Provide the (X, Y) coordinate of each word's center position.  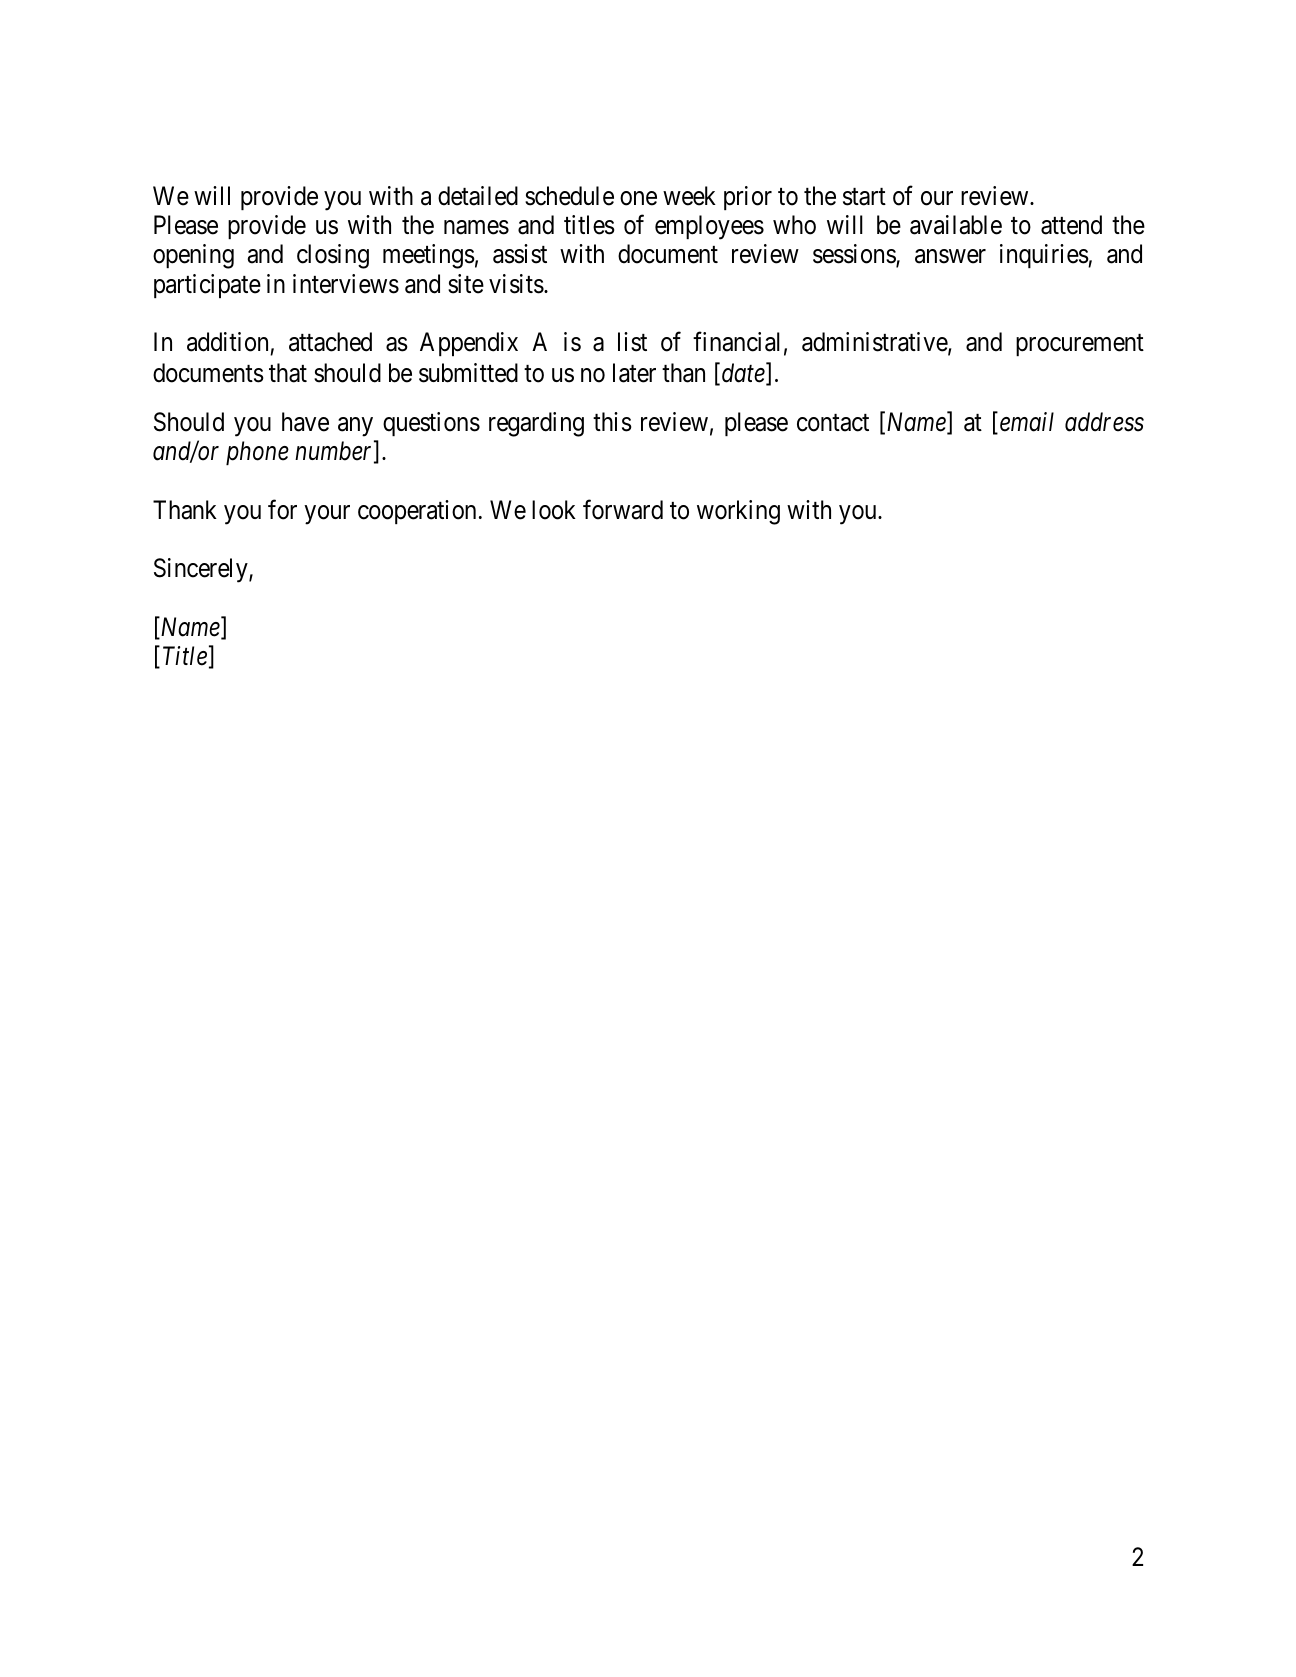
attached (330, 342)
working (738, 512)
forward (623, 509)
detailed (478, 196)
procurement (1080, 345)
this (612, 422)
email (1027, 422)
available (956, 225)
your (327, 515)
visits (516, 284)
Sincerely (202, 570)
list (632, 342)
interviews (346, 284)
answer (950, 257)
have (305, 422)
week (689, 196)
